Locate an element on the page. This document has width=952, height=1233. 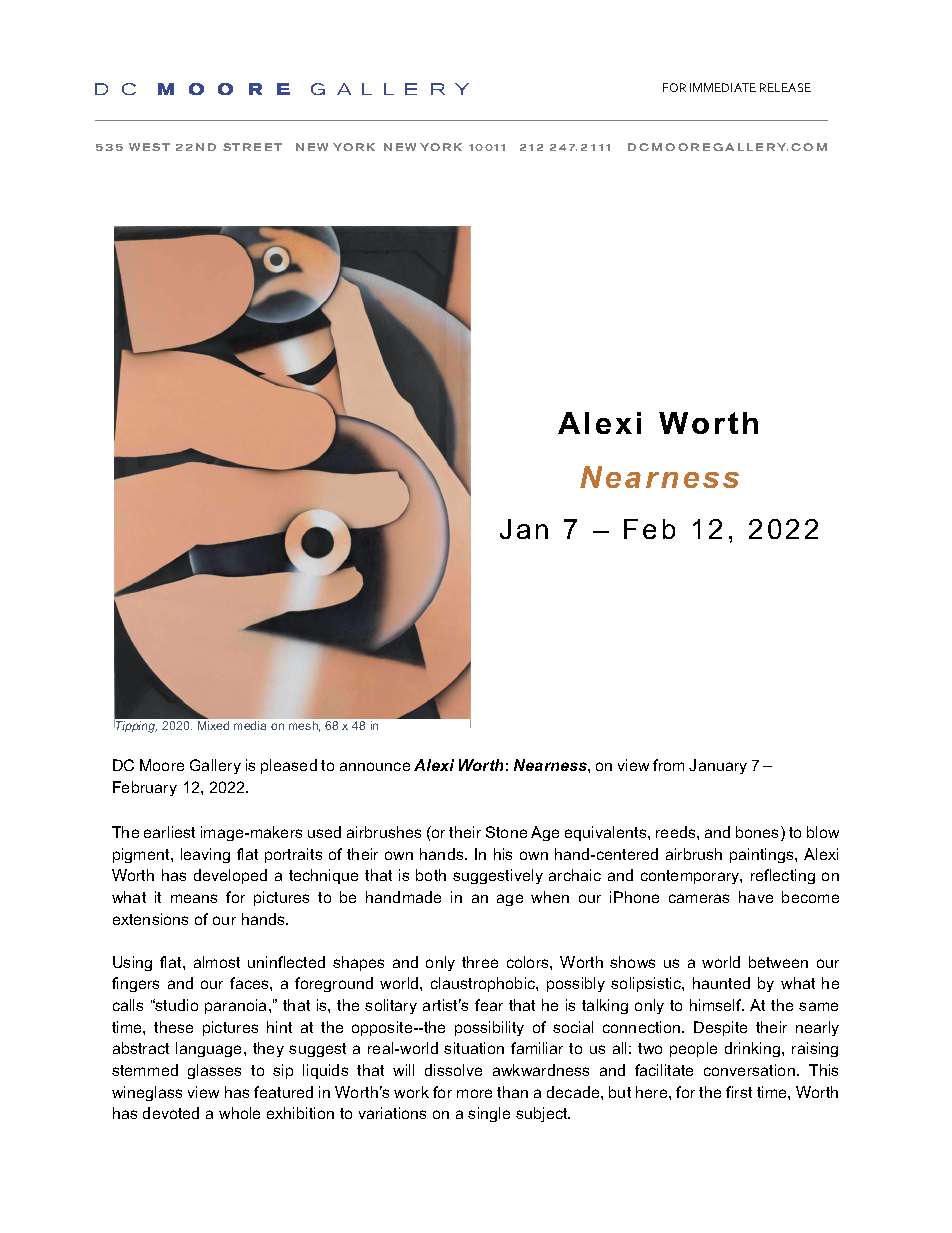
Tuesday is located at coordinates (745, 1014).
